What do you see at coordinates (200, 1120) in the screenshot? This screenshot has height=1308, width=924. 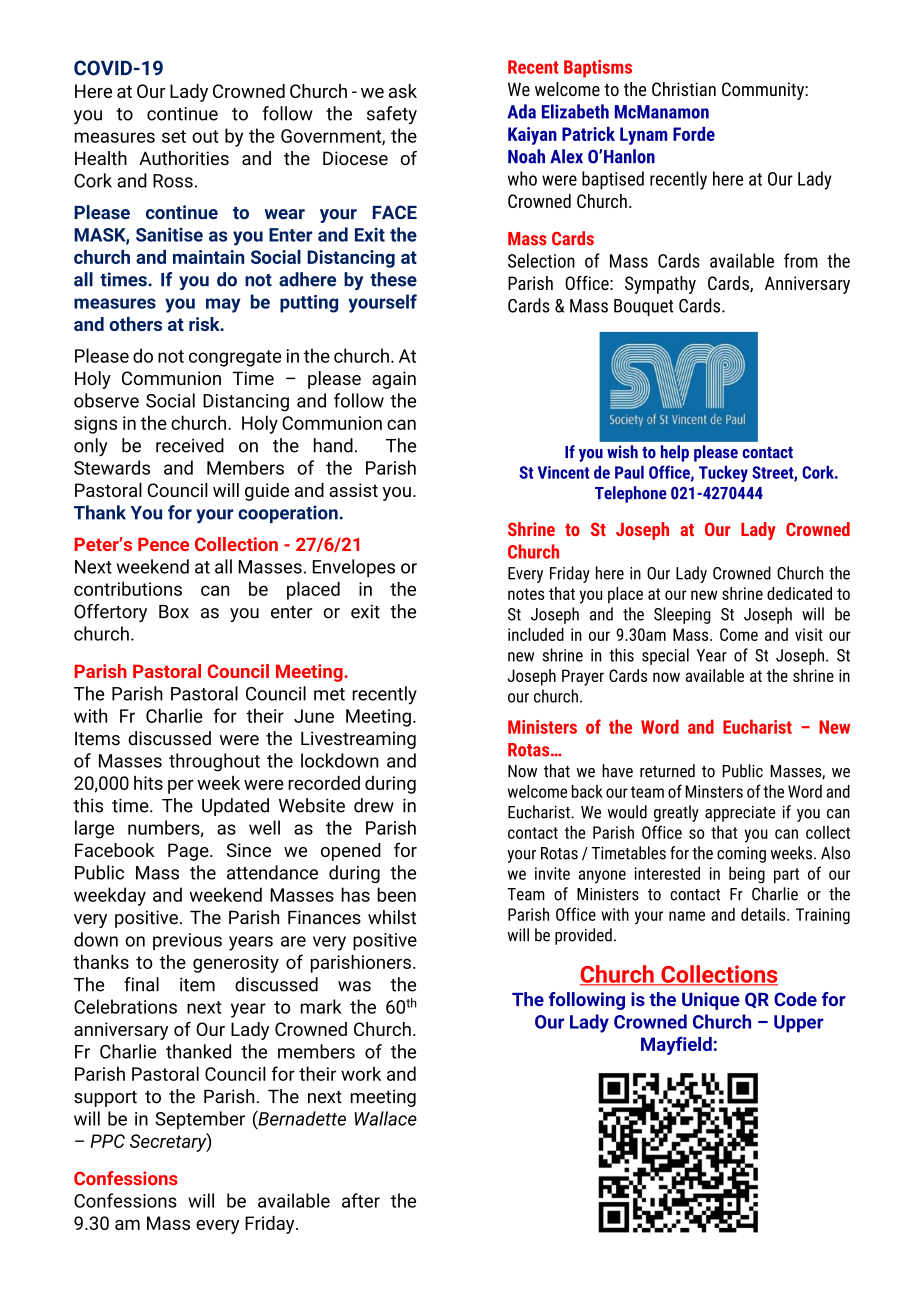 I see `September` at bounding box center [200, 1120].
